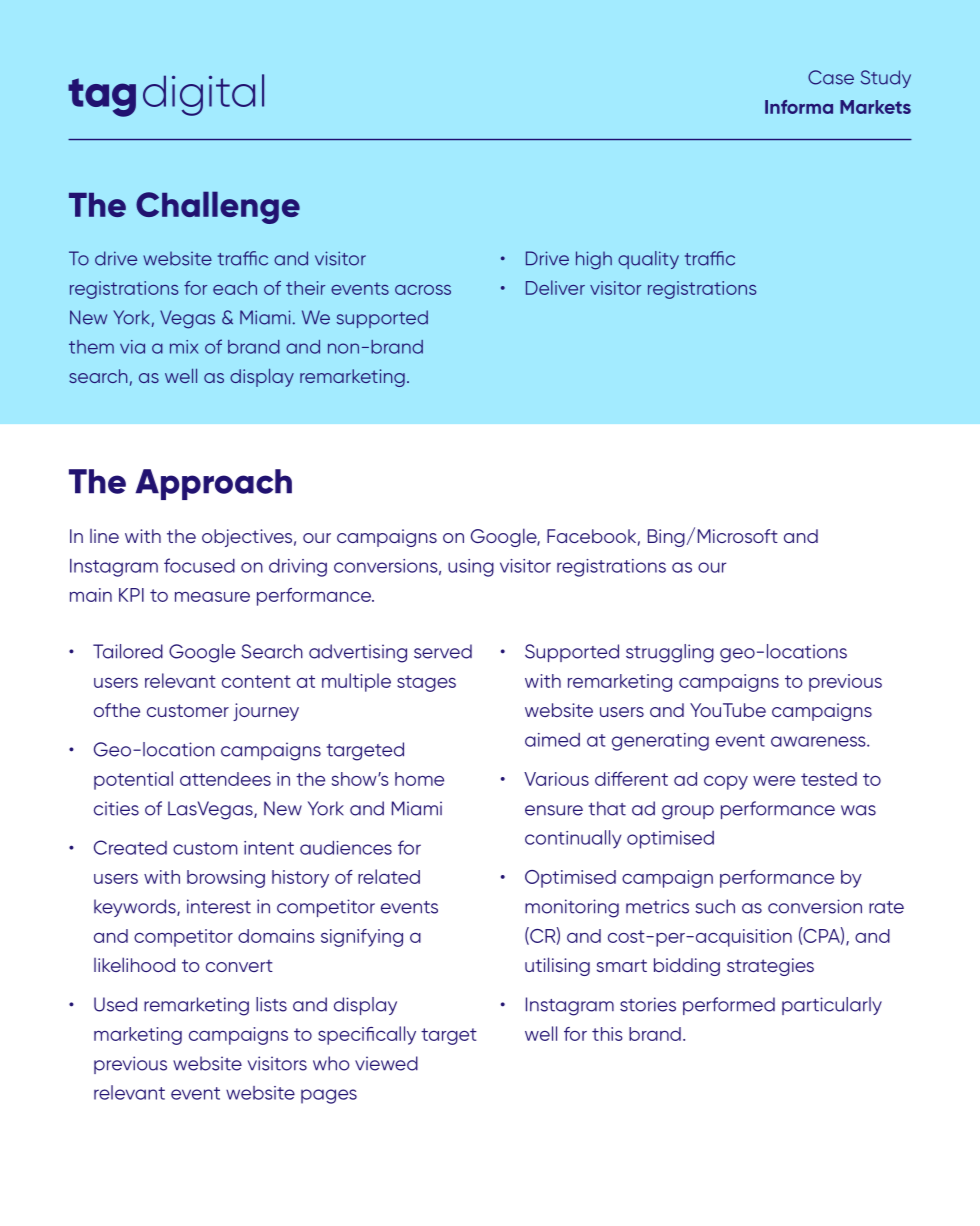 This screenshot has height=1226, width=980. What do you see at coordinates (218, 207) in the screenshot?
I see `Challenge` at bounding box center [218, 207].
